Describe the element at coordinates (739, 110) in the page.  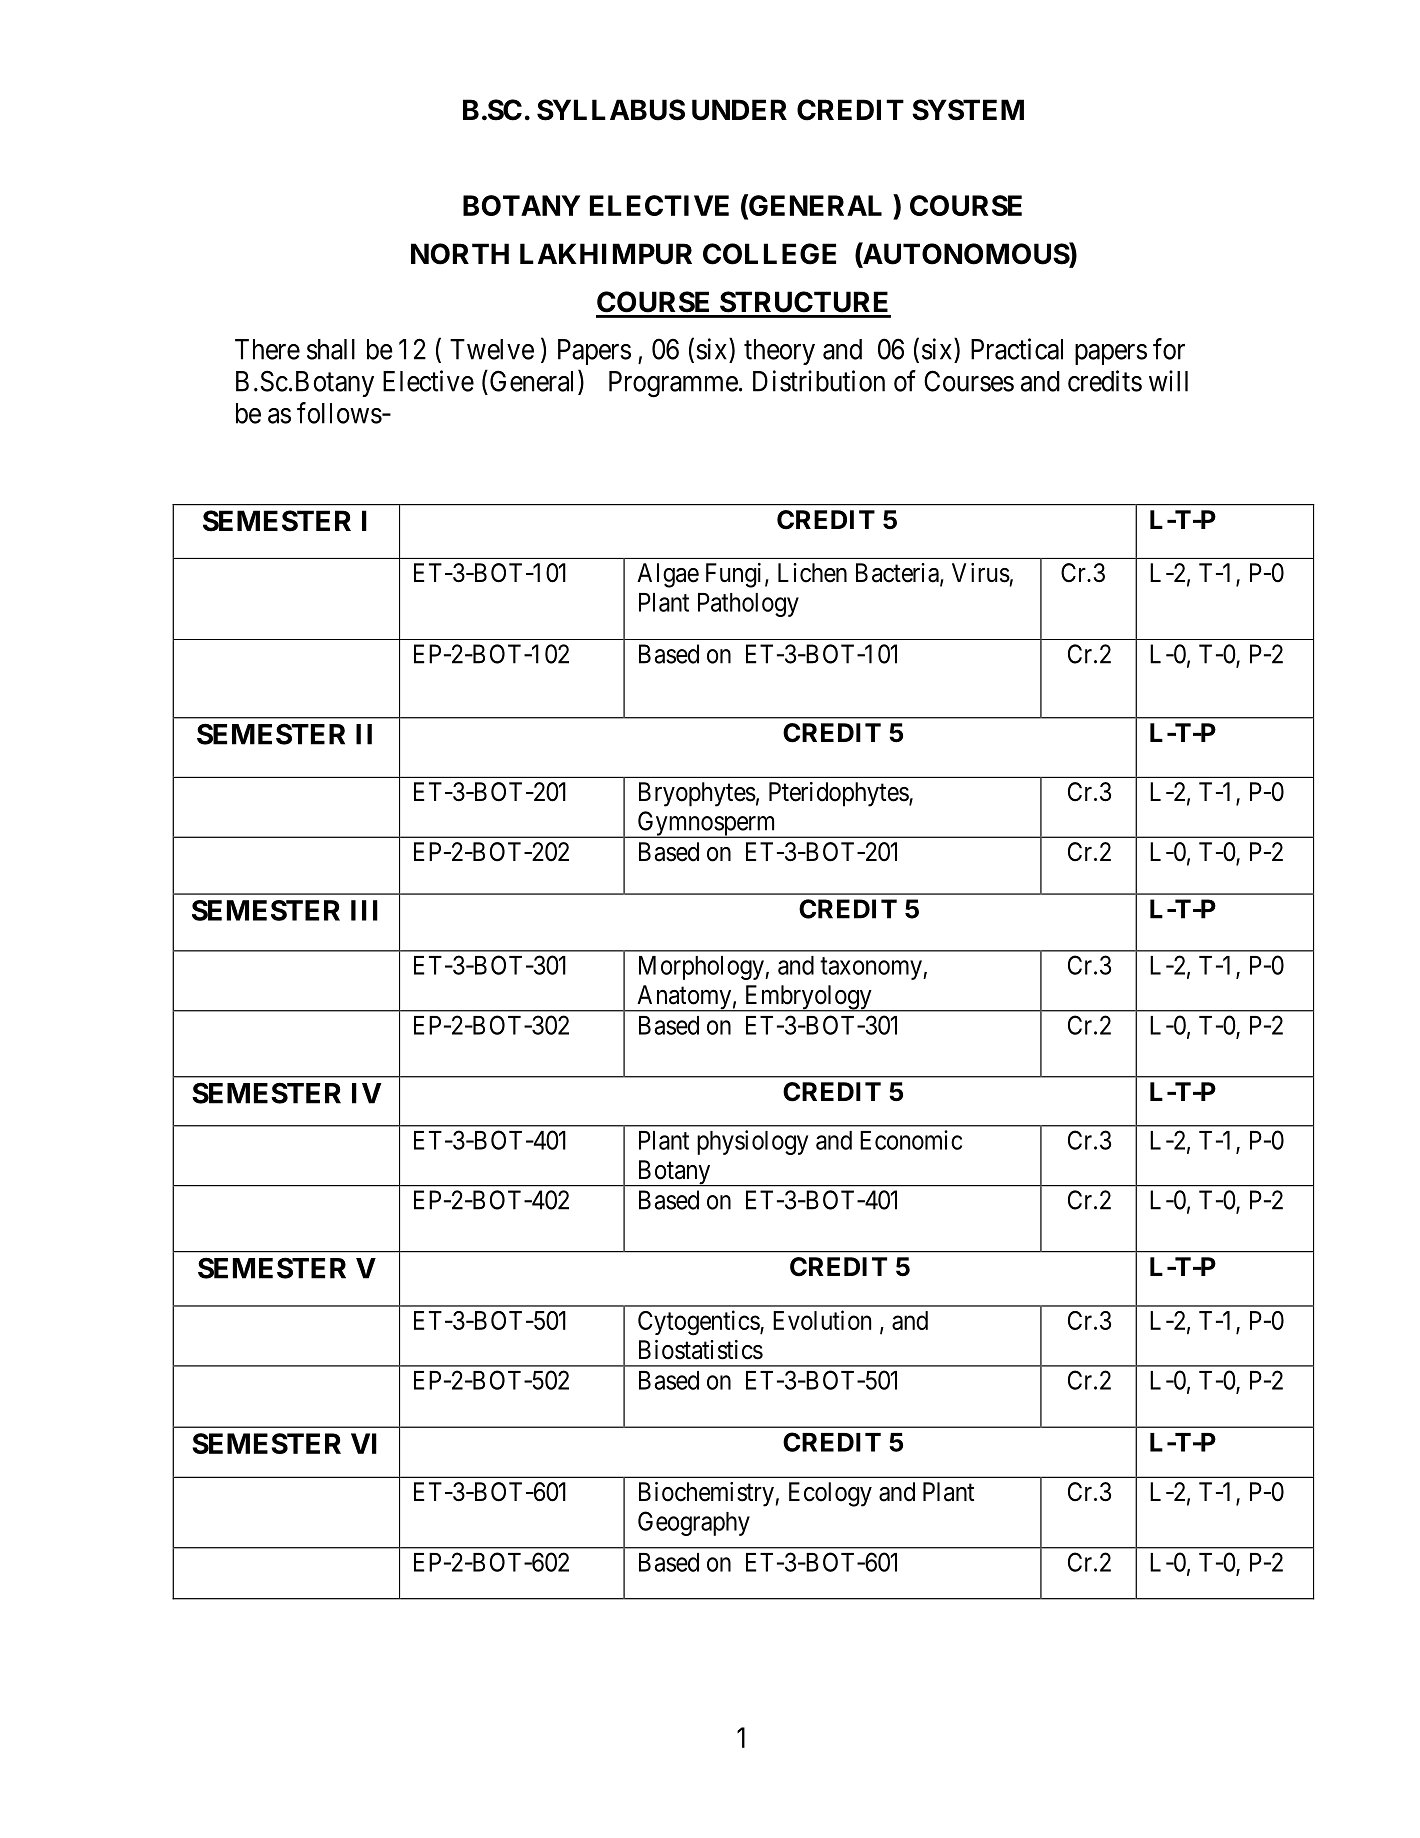
I see `UNDER` at that location.
